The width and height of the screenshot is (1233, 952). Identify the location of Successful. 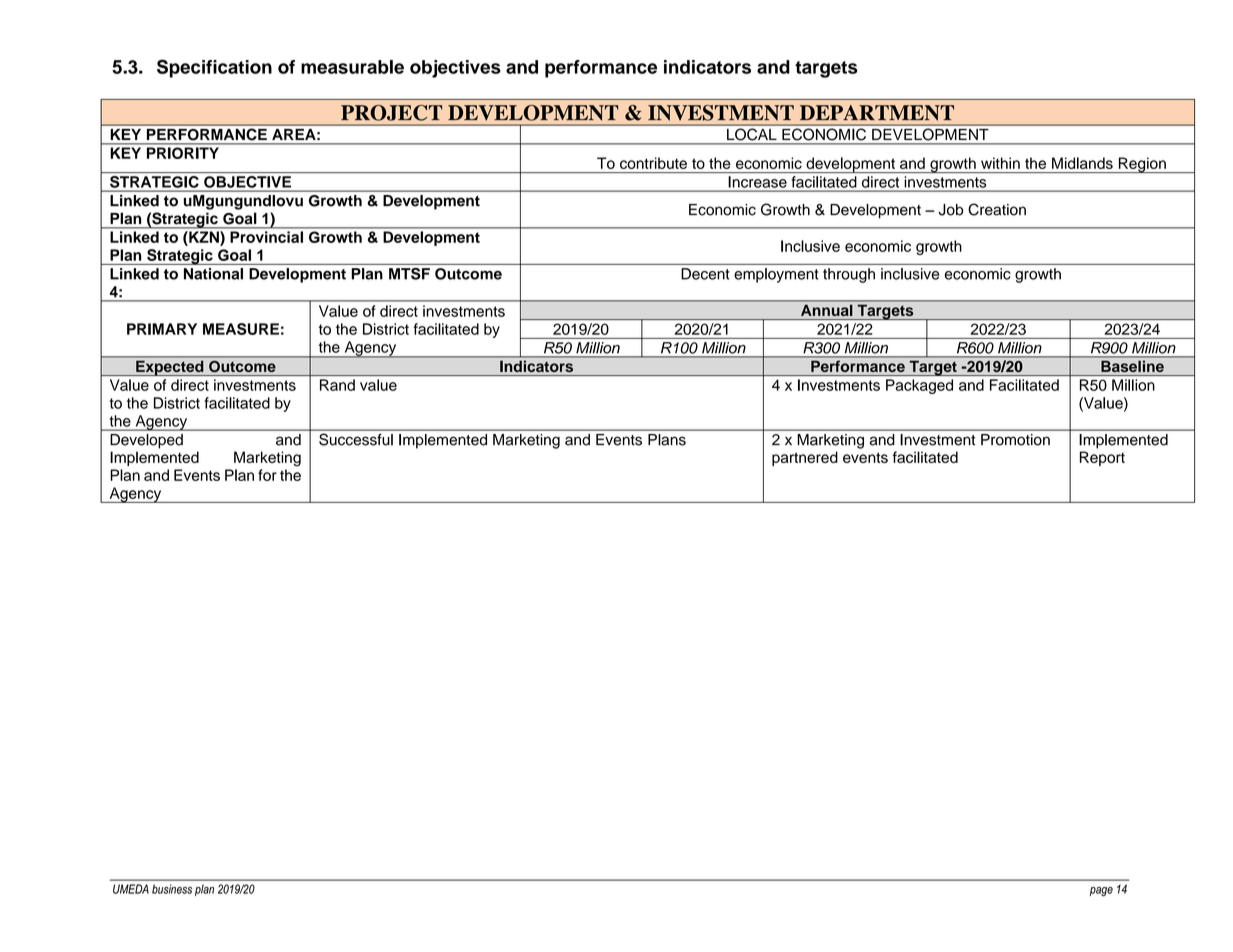
(356, 440).
